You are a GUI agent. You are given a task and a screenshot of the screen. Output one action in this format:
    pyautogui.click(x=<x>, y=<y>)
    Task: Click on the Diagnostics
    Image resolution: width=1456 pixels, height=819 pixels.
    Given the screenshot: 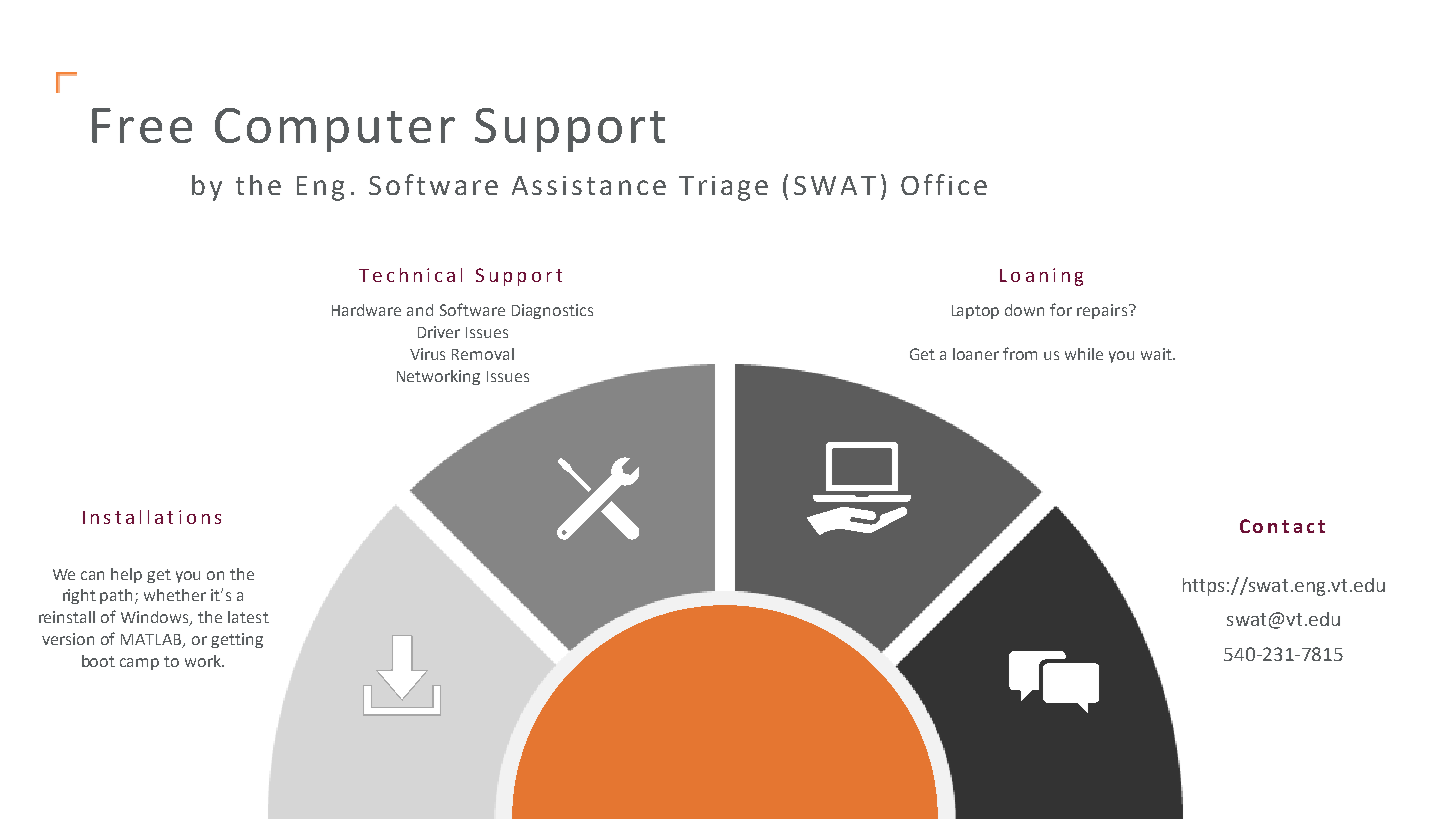 What is the action you would take?
    pyautogui.click(x=552, y=311)
